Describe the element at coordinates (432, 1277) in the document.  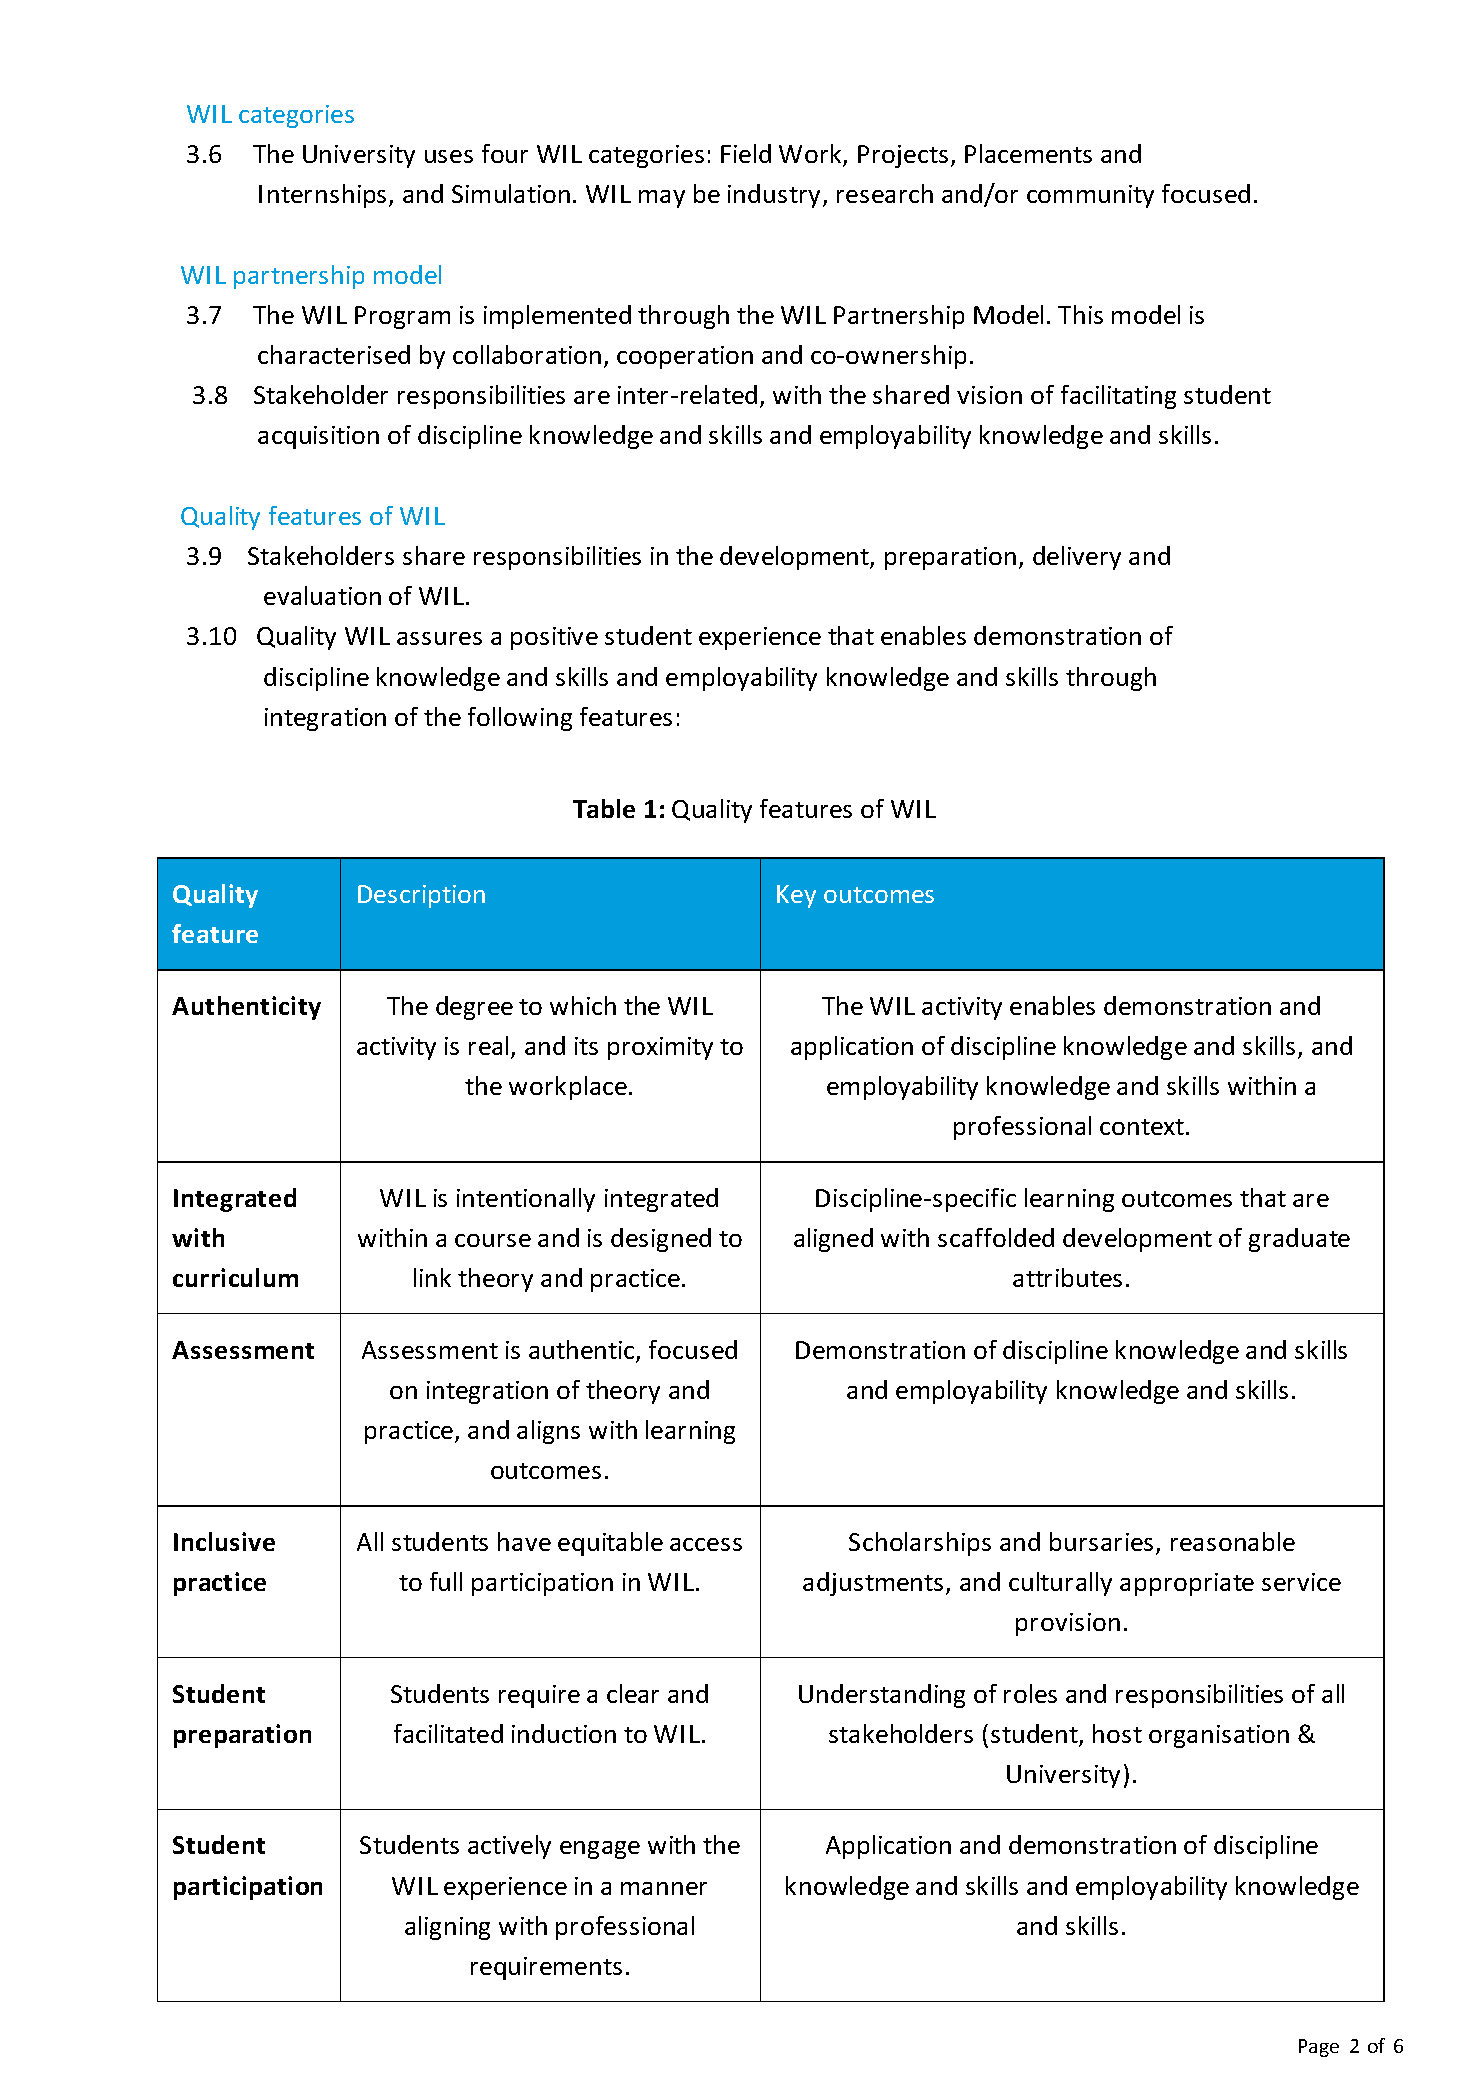
I see `link` at that location.
